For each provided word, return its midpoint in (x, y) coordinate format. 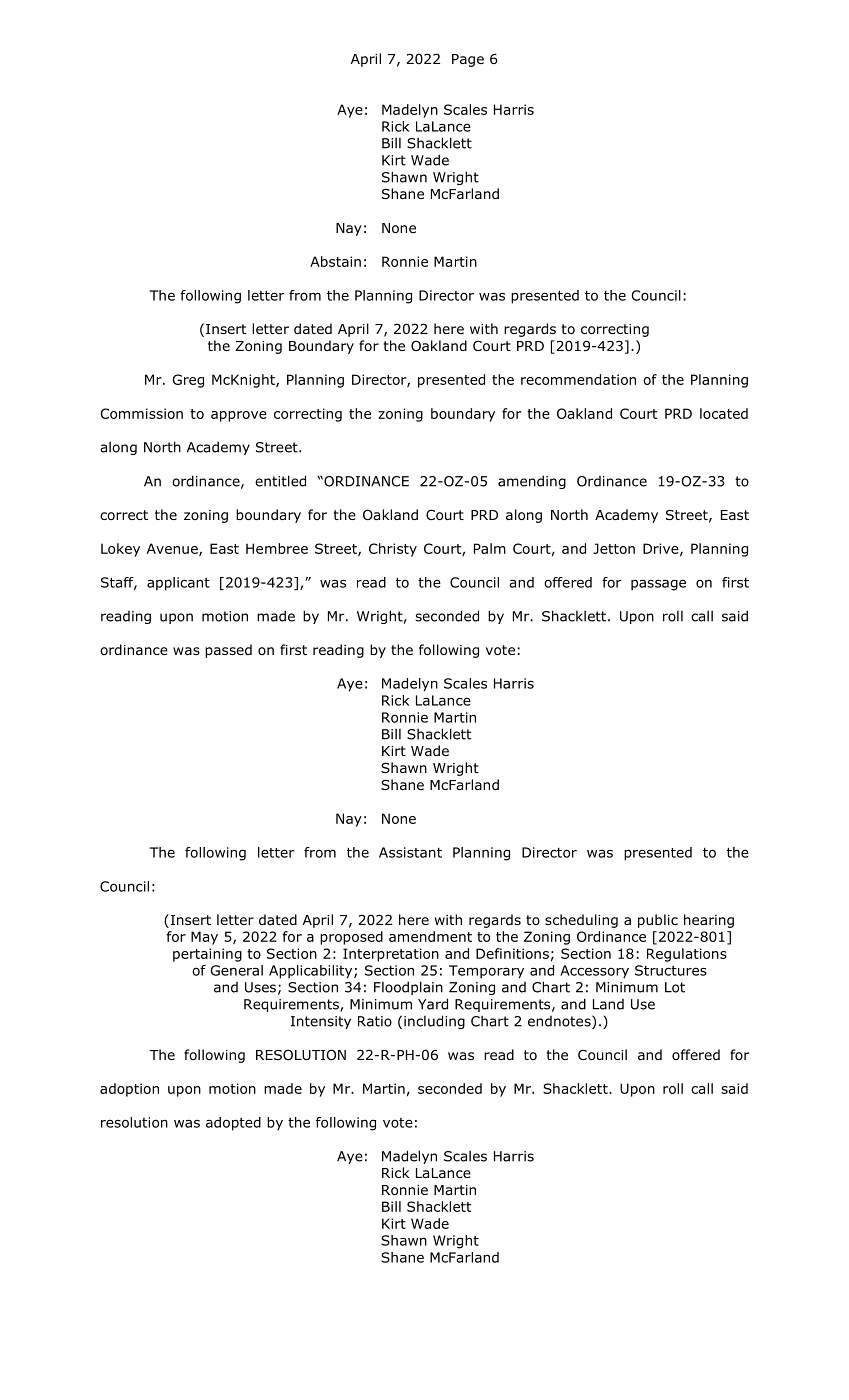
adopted (233, 1124)
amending (532, 482)
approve (239, 416)
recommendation (578, 379)
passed (228, 651)
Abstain (335, 261)
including (434, 1022)
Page (468, 60)
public (658, 921)
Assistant (410, 852)
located (724, 413)
